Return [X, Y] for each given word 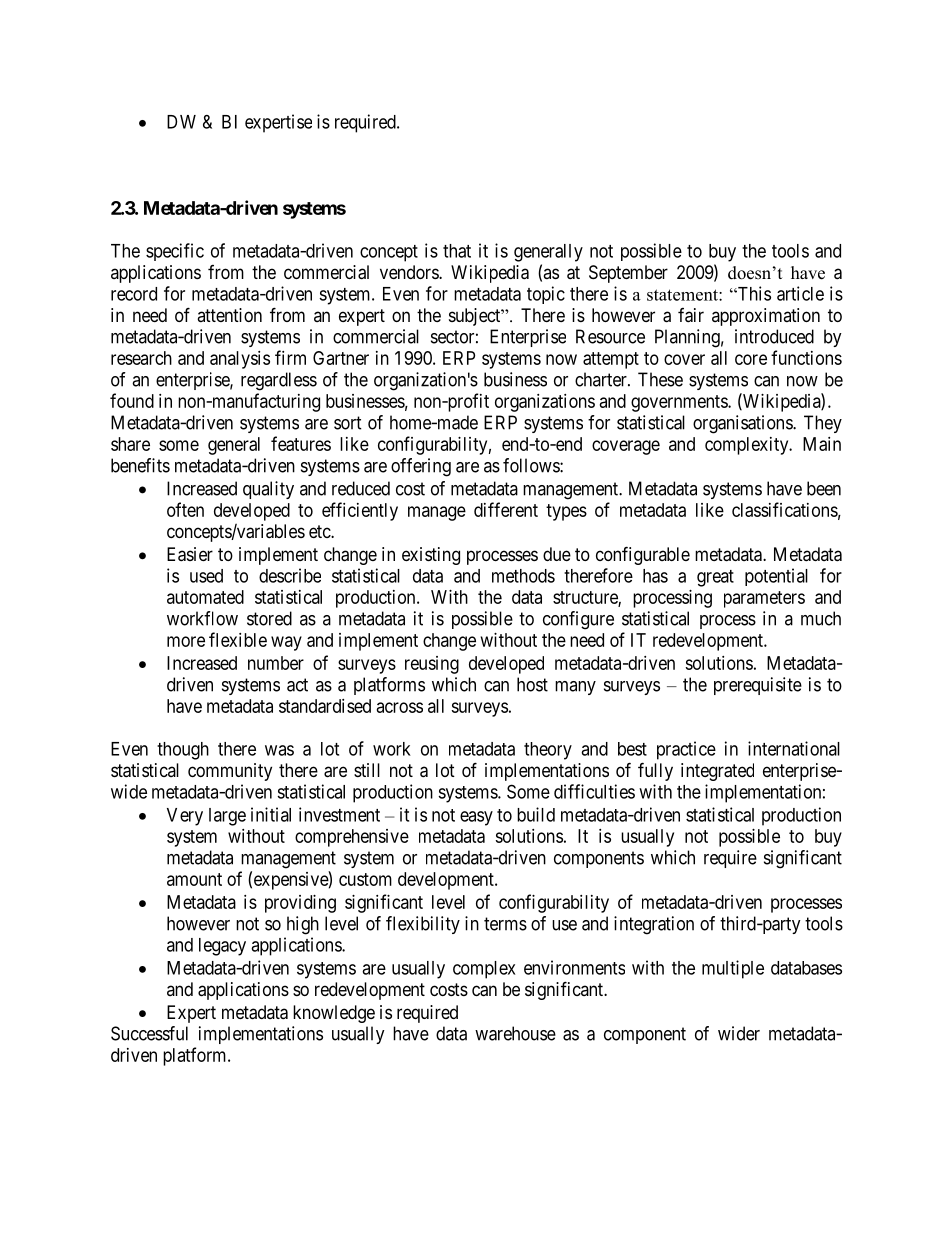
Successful [149, 1033]
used [206, 576]
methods [523, 576]
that [457, 251]
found [132, 400]
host [532, 684]
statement [683, 295]
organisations [743, 424]
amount [194, 879]
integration [654, 925]
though [183, 751]
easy [476, 818]
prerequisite [758, 686]
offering [421, 467]
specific [175, 252]
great [715, 578]
